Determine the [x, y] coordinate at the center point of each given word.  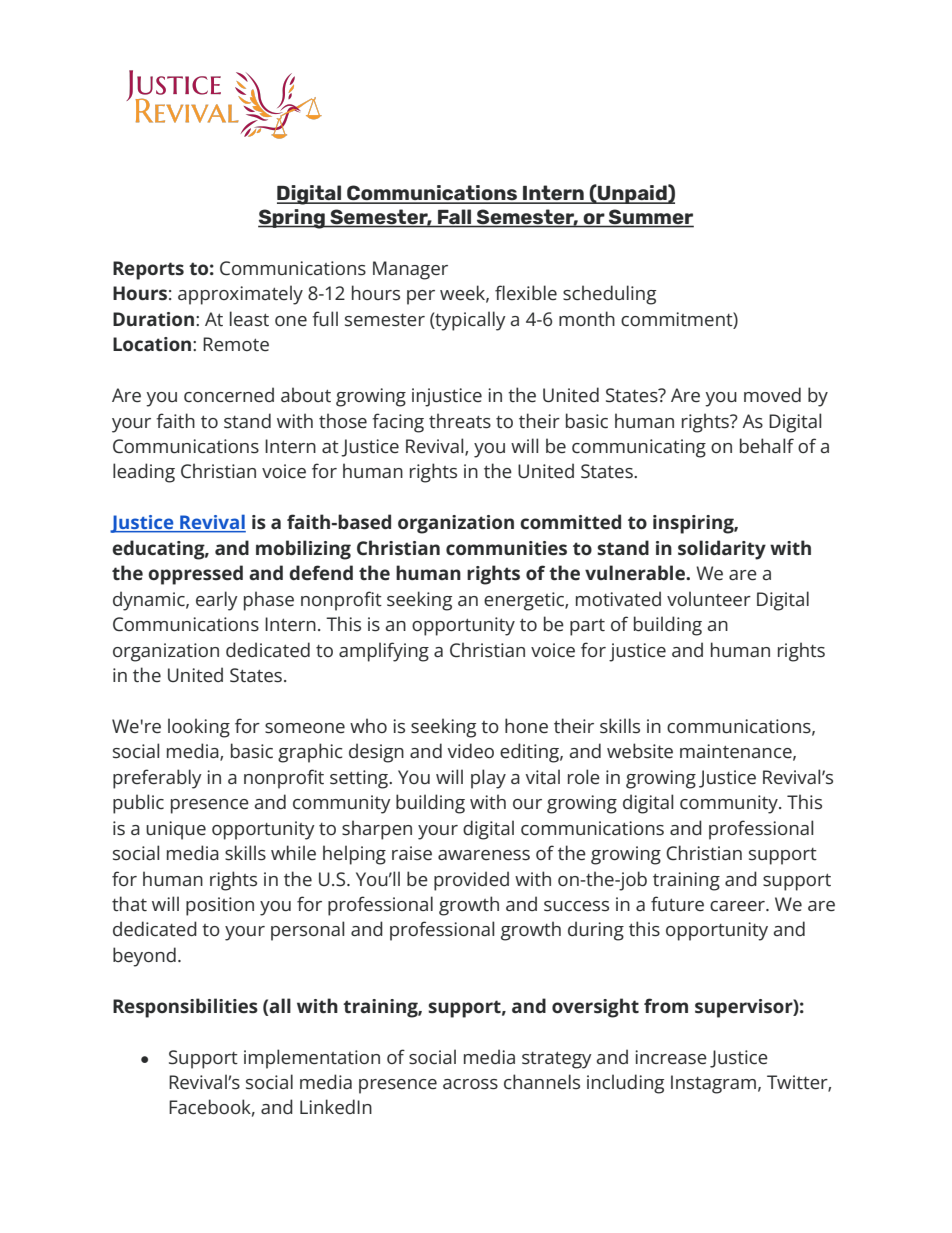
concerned [229, 395]
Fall [455, 218]
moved [772, 395]
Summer [650, 218]
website [640, 751]
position [220, 906]
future [677, 904]
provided [471, 881]
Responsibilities [185, 1008]
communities [506, 548]
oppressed [195, 575]
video [470, 751]
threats [460, 421]
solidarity [722, 550]
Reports [148, 270]
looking [199, 728]
